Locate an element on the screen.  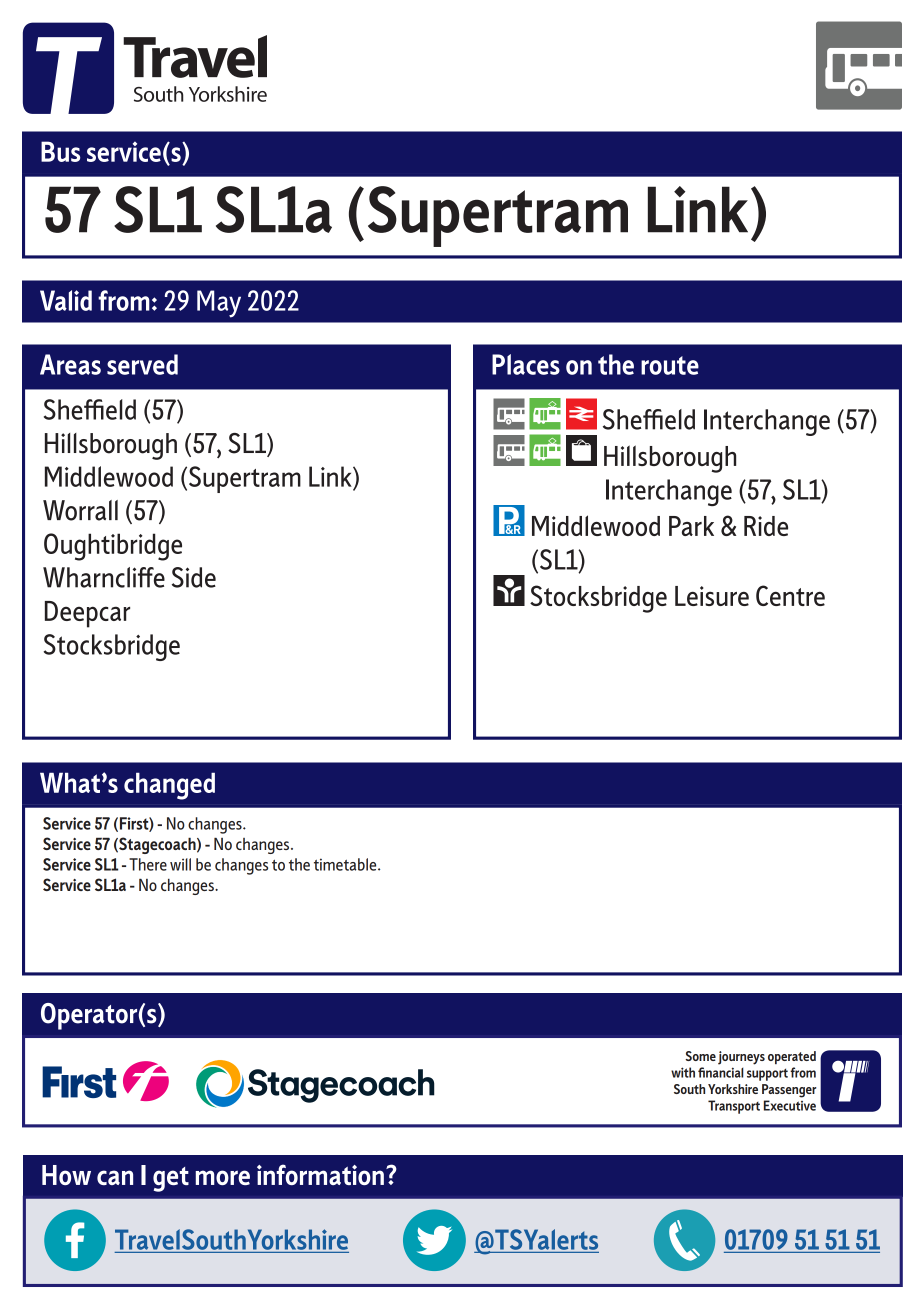
Side is located at coordinates (194, 577).
